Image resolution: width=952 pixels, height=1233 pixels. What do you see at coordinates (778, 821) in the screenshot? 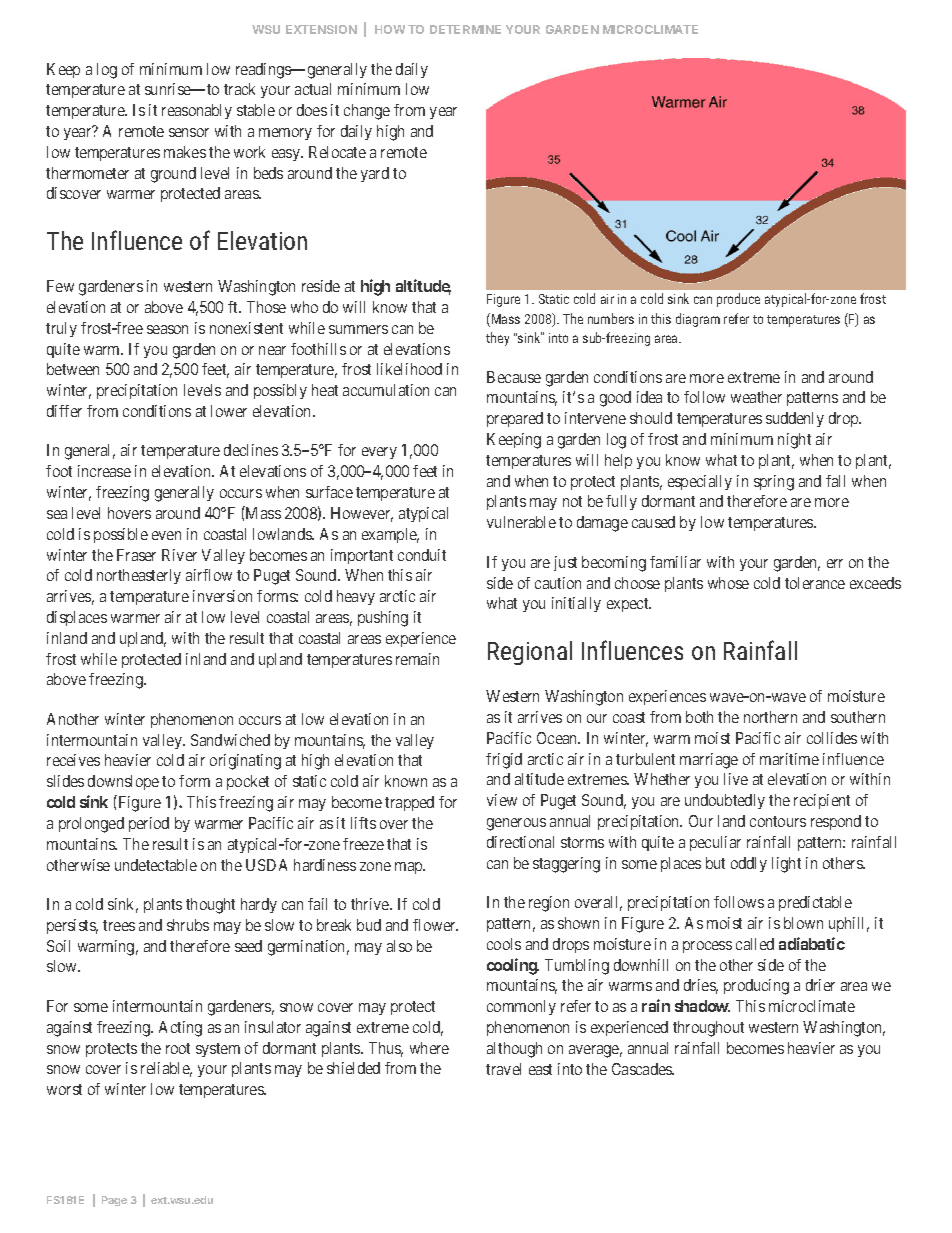
I see `contours` at bounding box center [778, 821].
